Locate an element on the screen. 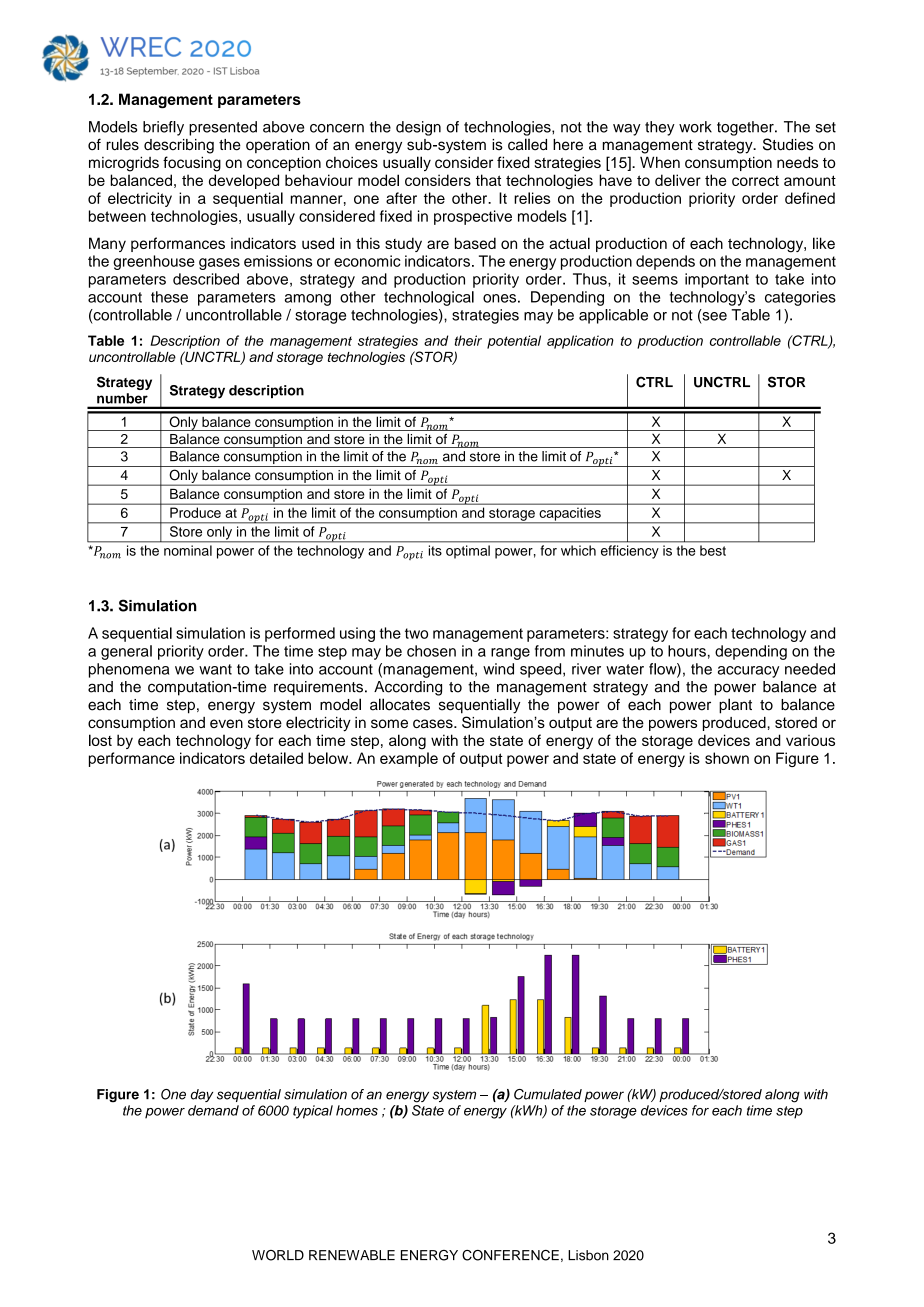  optimal is located at coordinates (468, 551).
